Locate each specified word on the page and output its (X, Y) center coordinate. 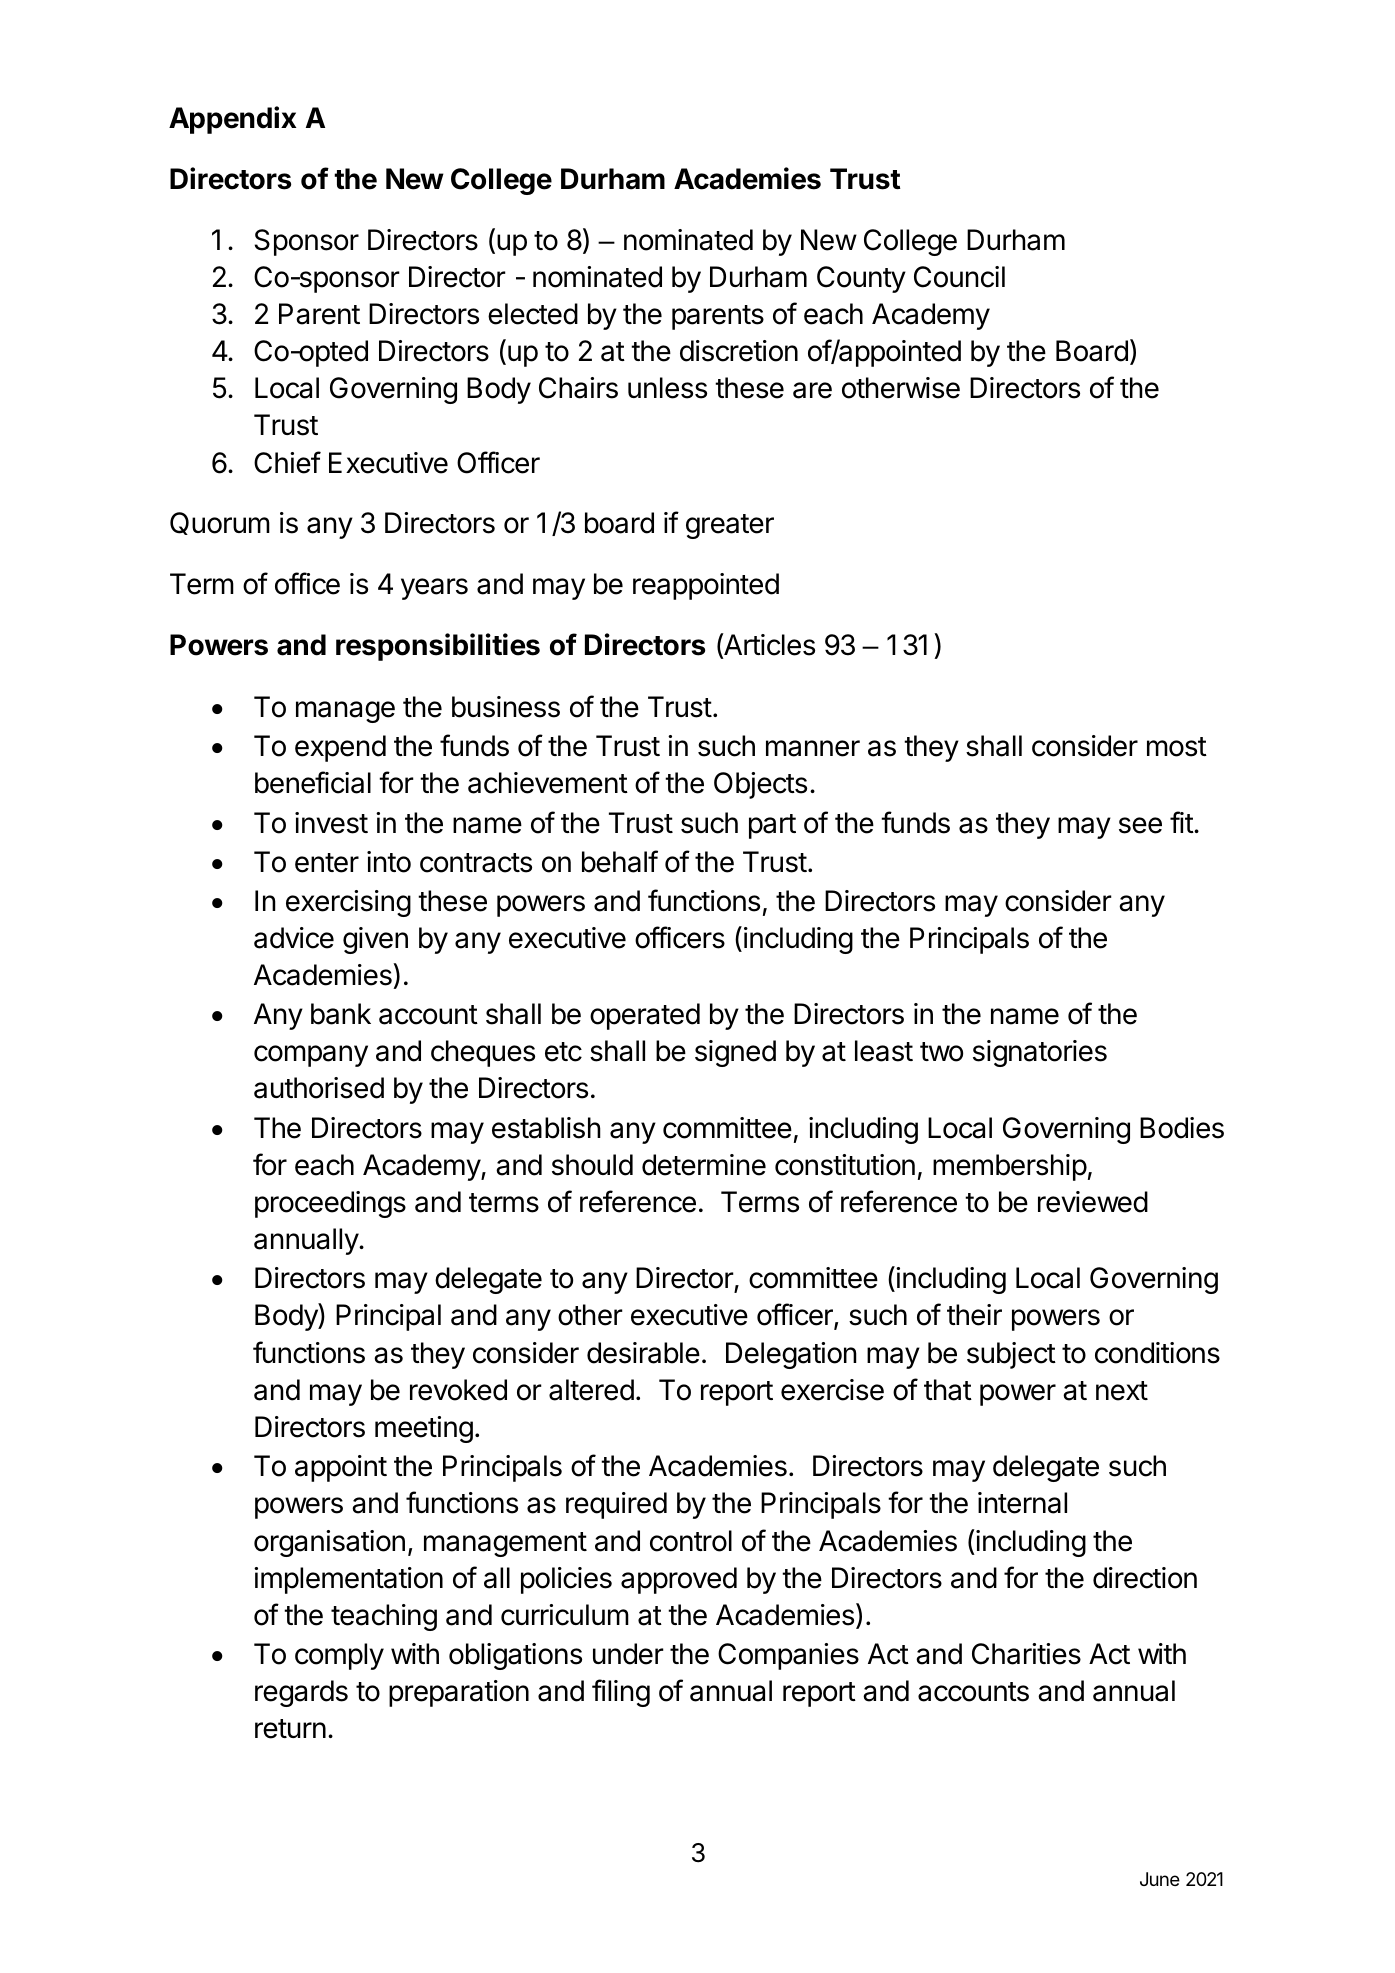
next (1122, 1391)
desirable (643, 1353)
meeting (424, 1429)
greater (730, 526)
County (861, 279)
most (1177, 747)
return (290, 1729)
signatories (1040, 1053)
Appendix (232, 120)
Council (959, 277)
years (434, 589)
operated (645, 1016)
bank (341, 1014)
